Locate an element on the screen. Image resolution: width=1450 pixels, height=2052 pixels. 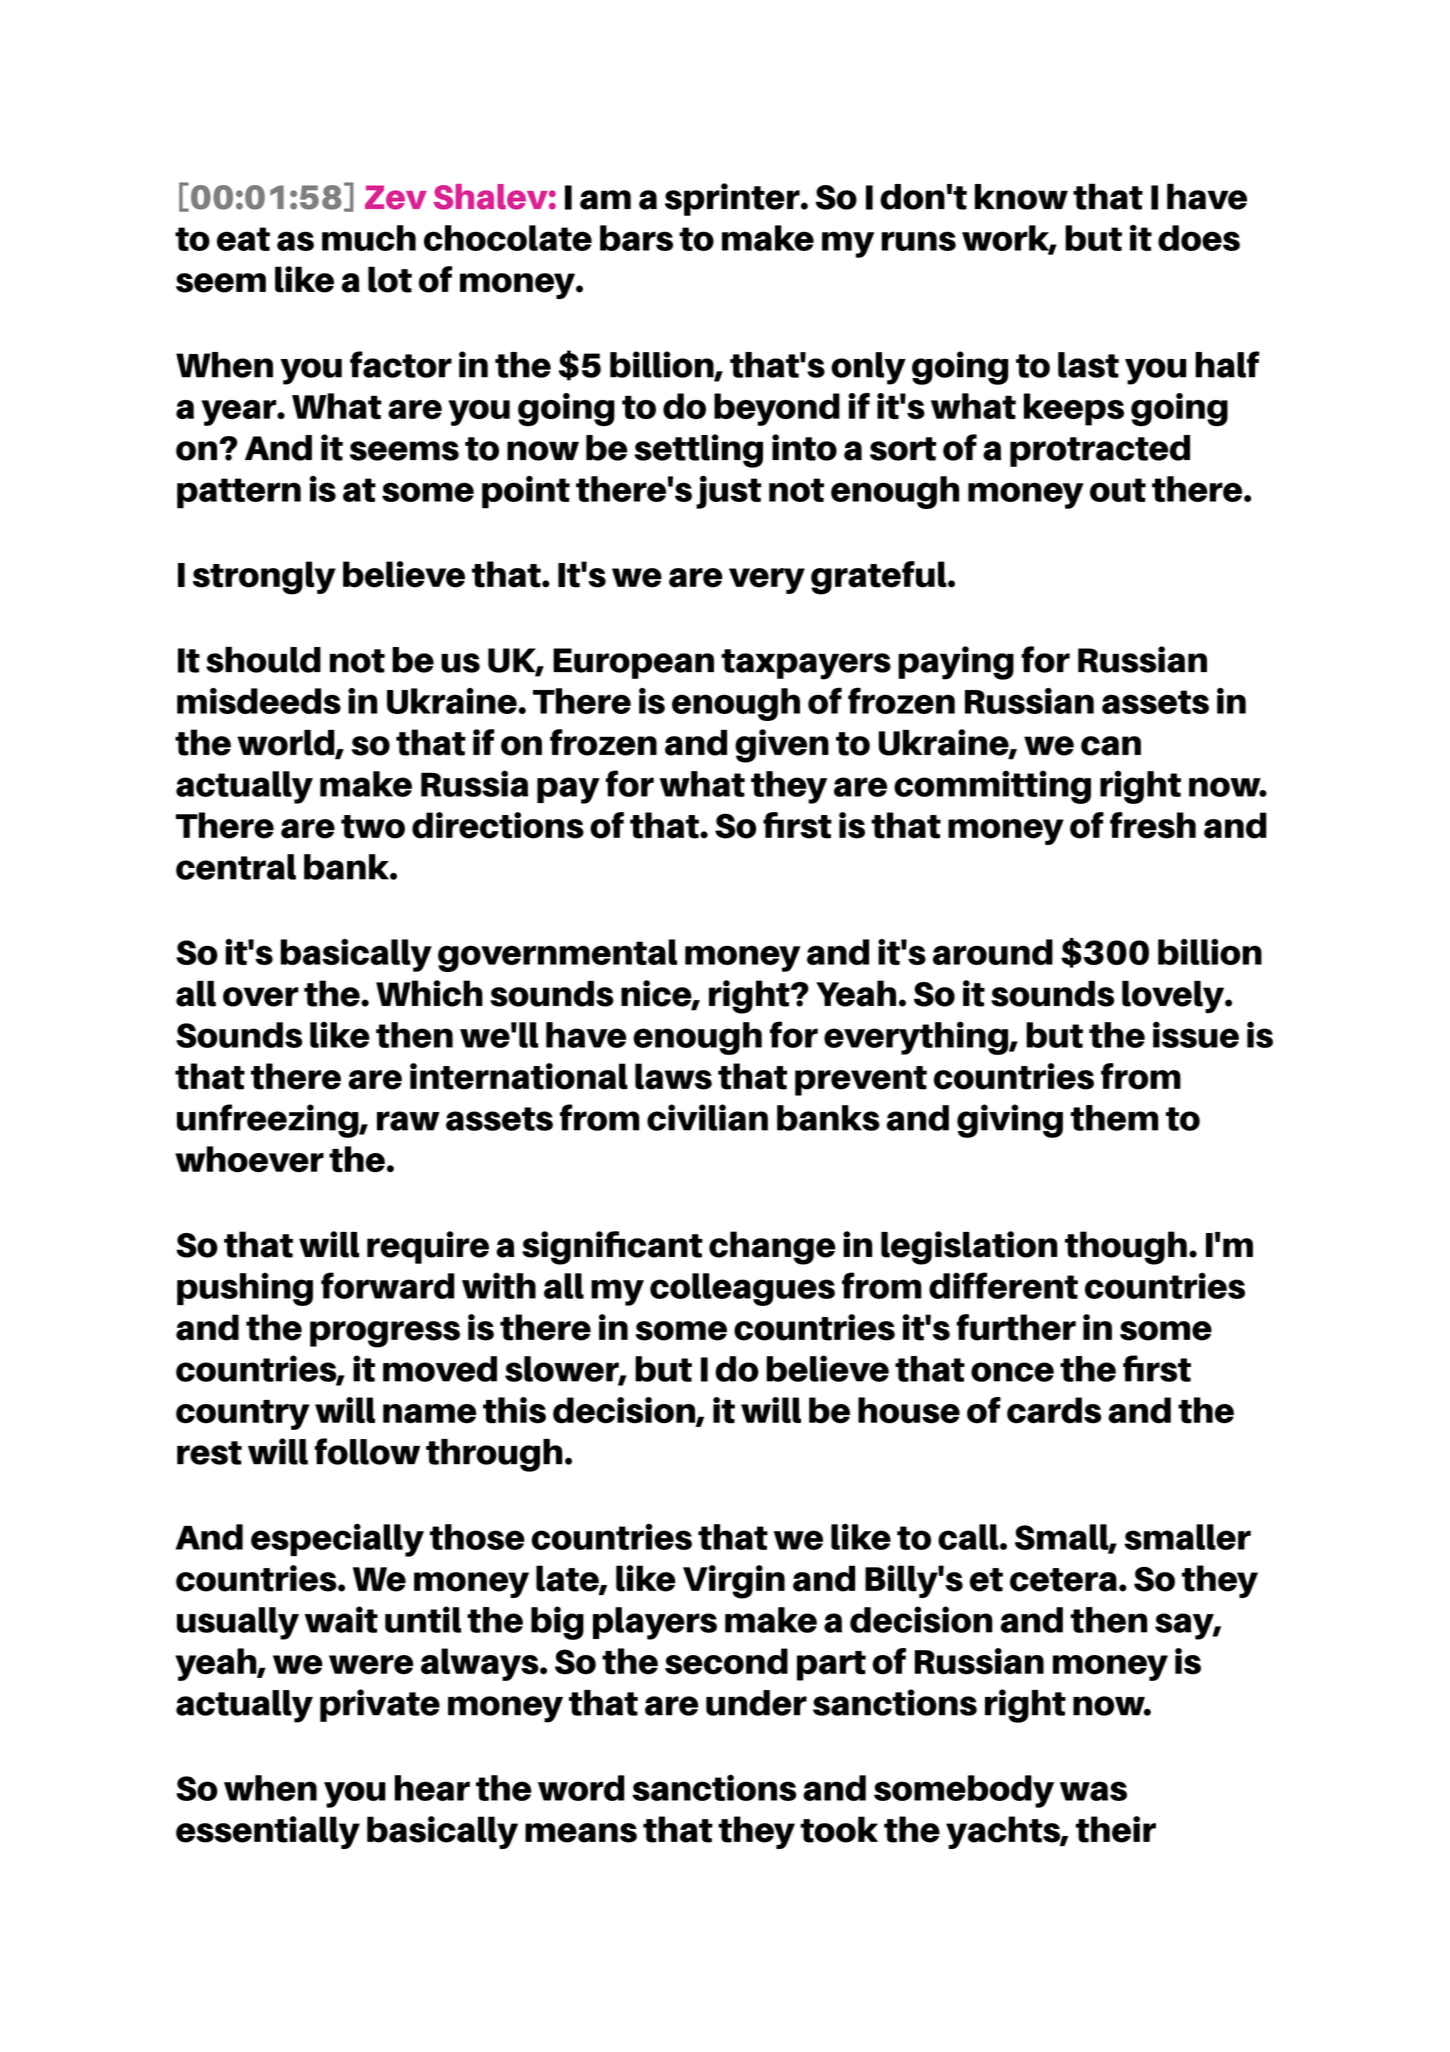
civilian is located at coordinates (707, 1117).
